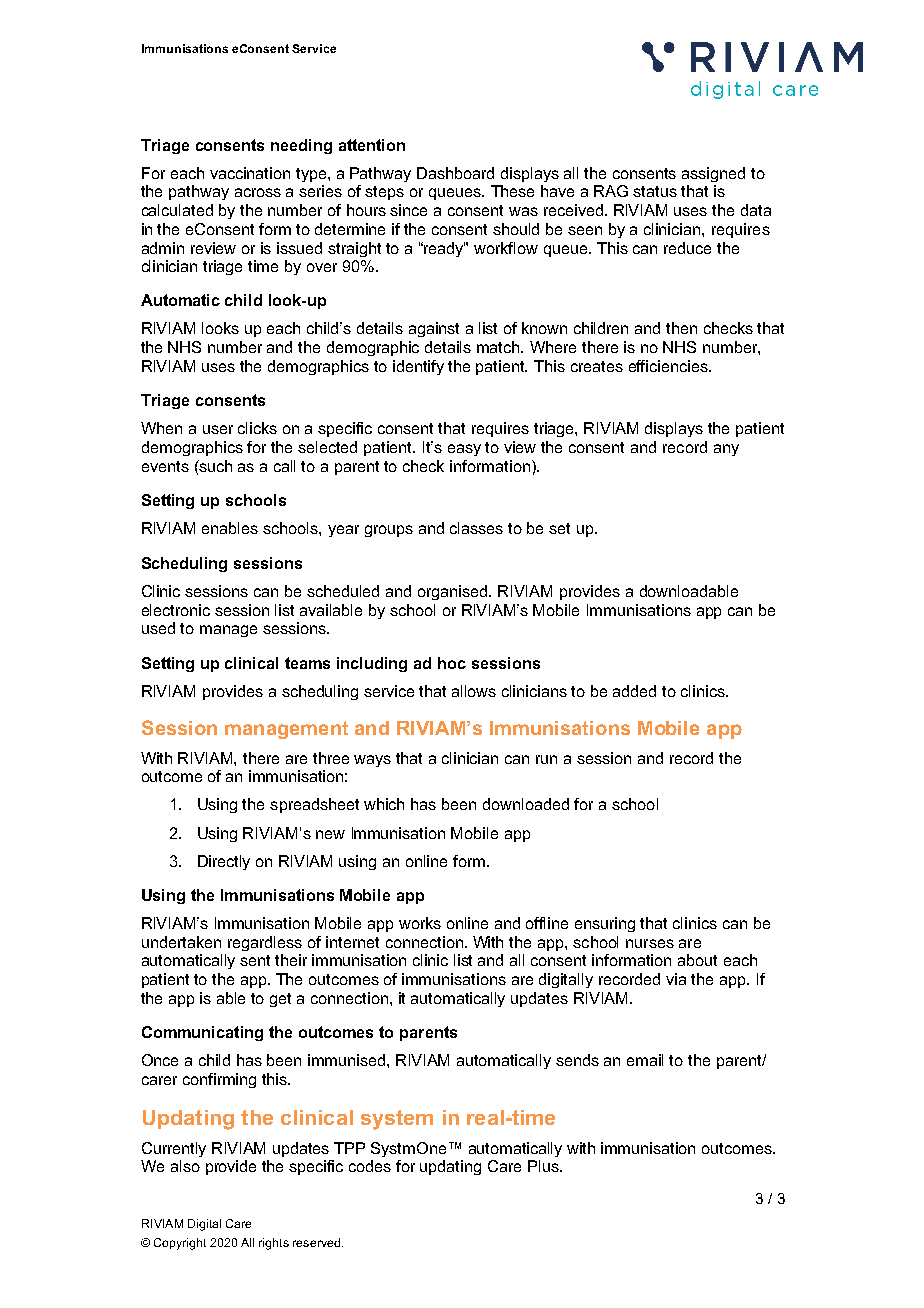  Describe the element at coordinates (713, 174) in the document. I see `assigned` at that location.
